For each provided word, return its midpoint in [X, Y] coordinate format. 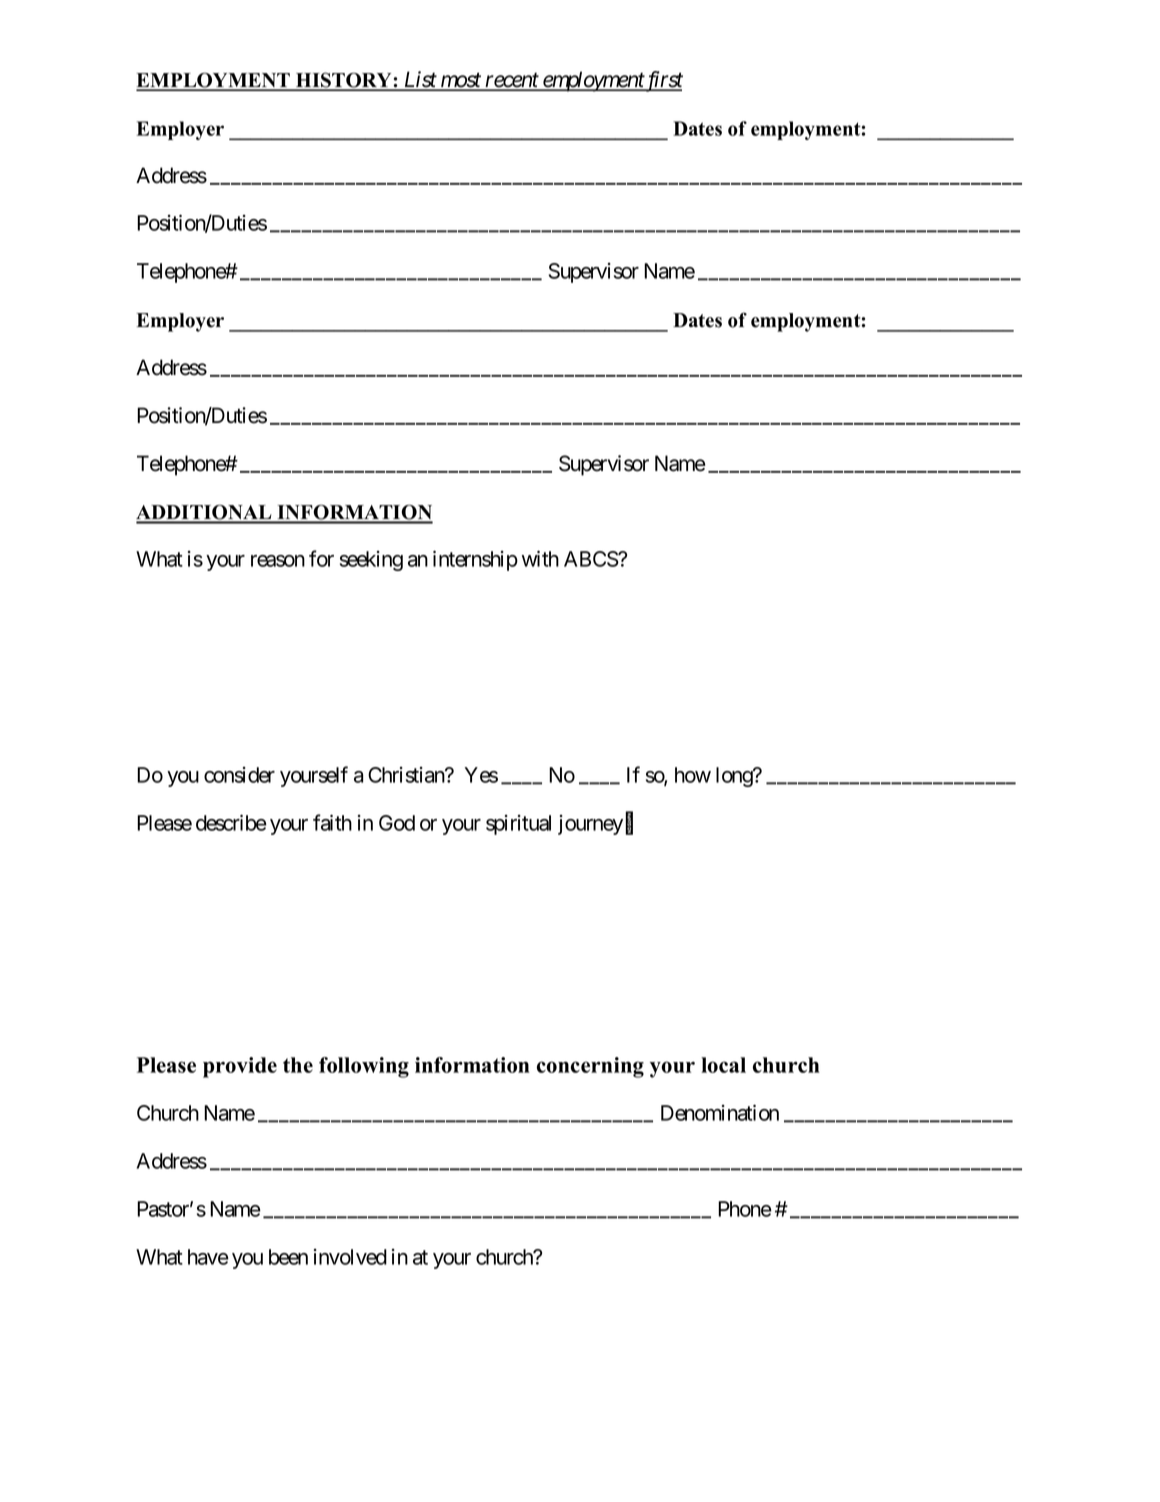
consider [239, 775]
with [540, 558]
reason [278, 561]
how [693, 775]
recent [512, 81]
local [723, 1065]
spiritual [518, 825]
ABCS [591, 559]
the [298, 1065]
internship [475, 560]
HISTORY [344, 81]
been [288, 1257]
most [461, 81]
